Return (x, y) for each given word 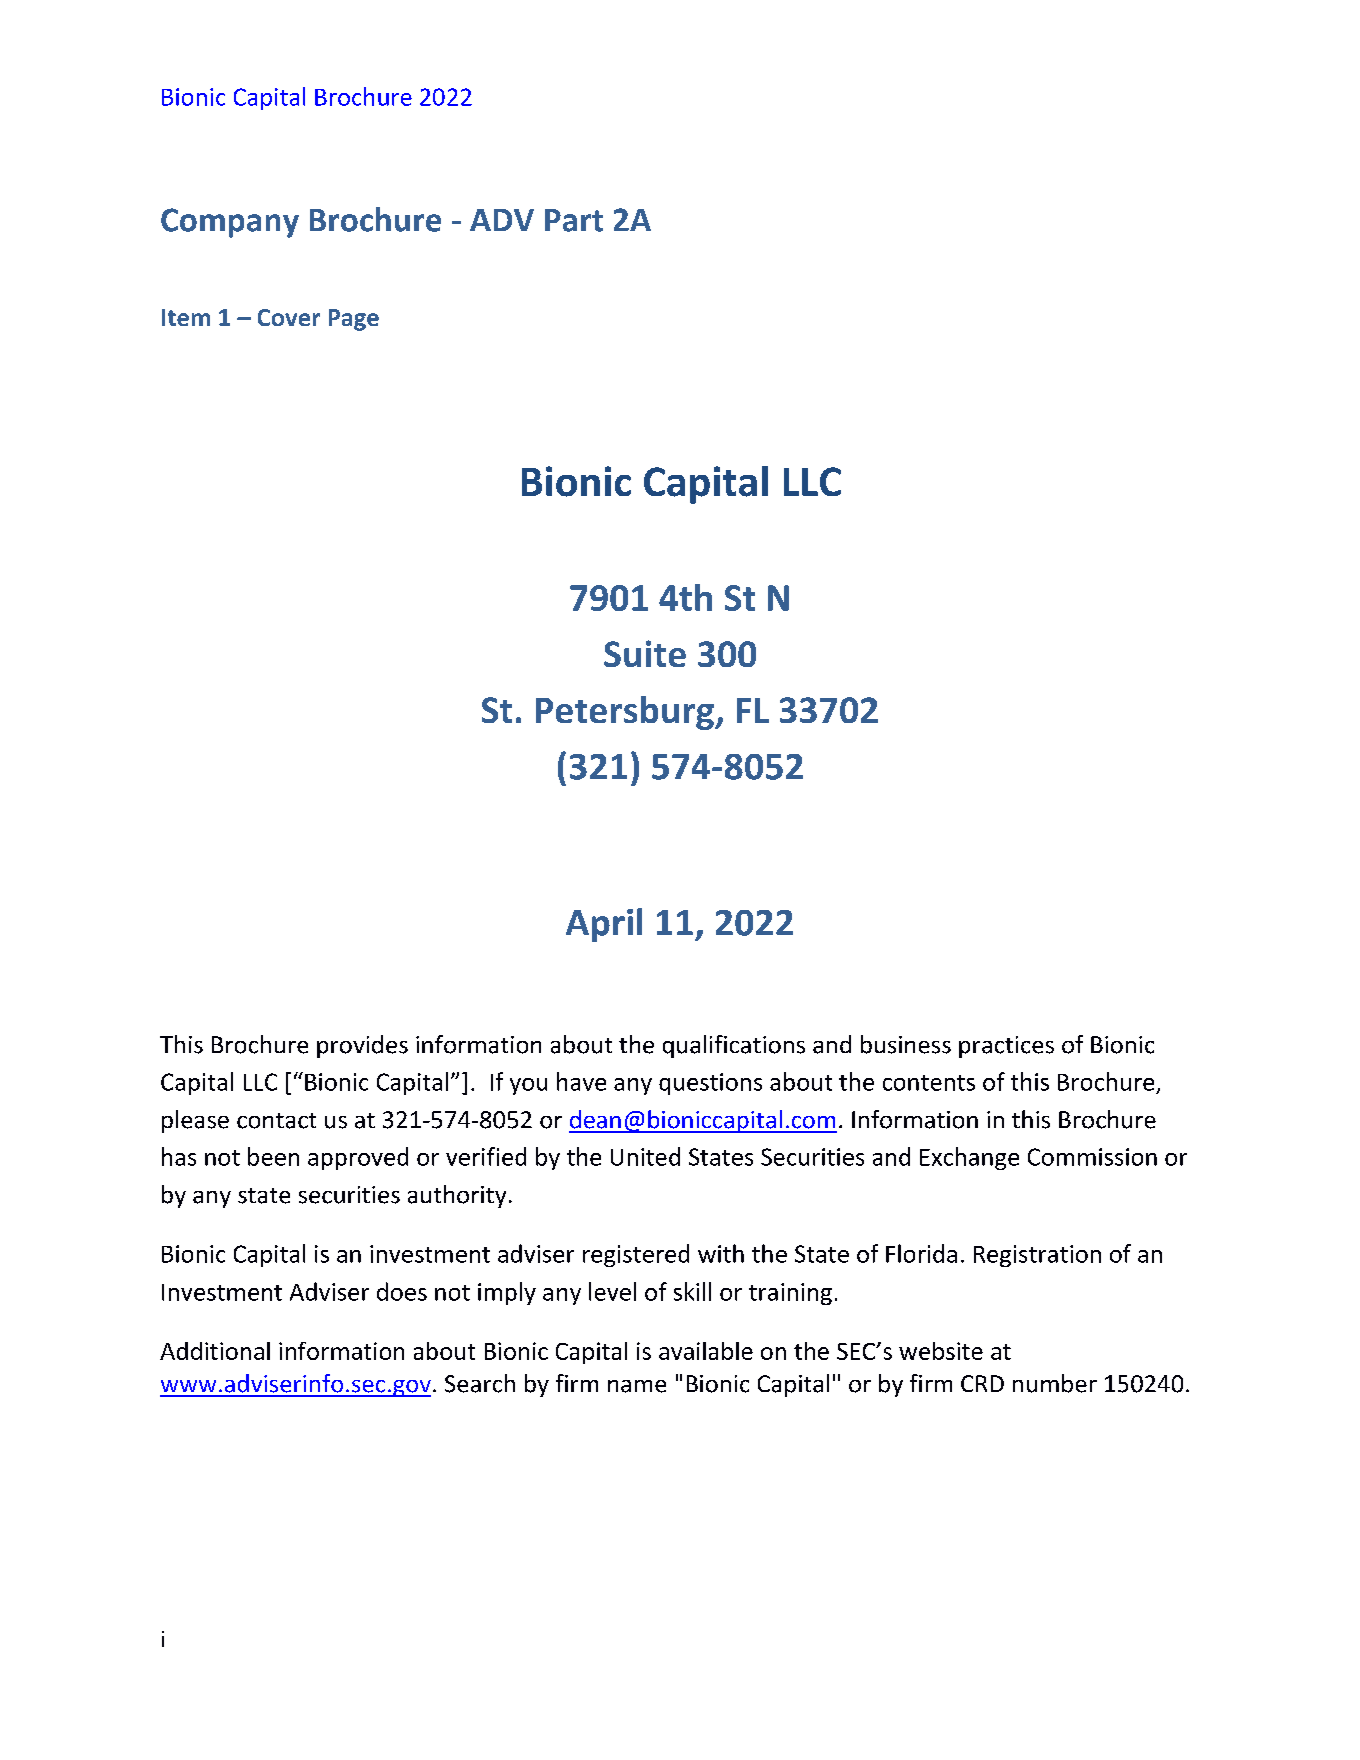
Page (354, 320)
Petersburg (626, 713)
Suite (645, 653)
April (604, 925)
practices (1006, 1047)
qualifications (734, 1046)
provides (362, 1046)
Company (230, 223)
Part (574, 220)
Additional (215, 1351)
